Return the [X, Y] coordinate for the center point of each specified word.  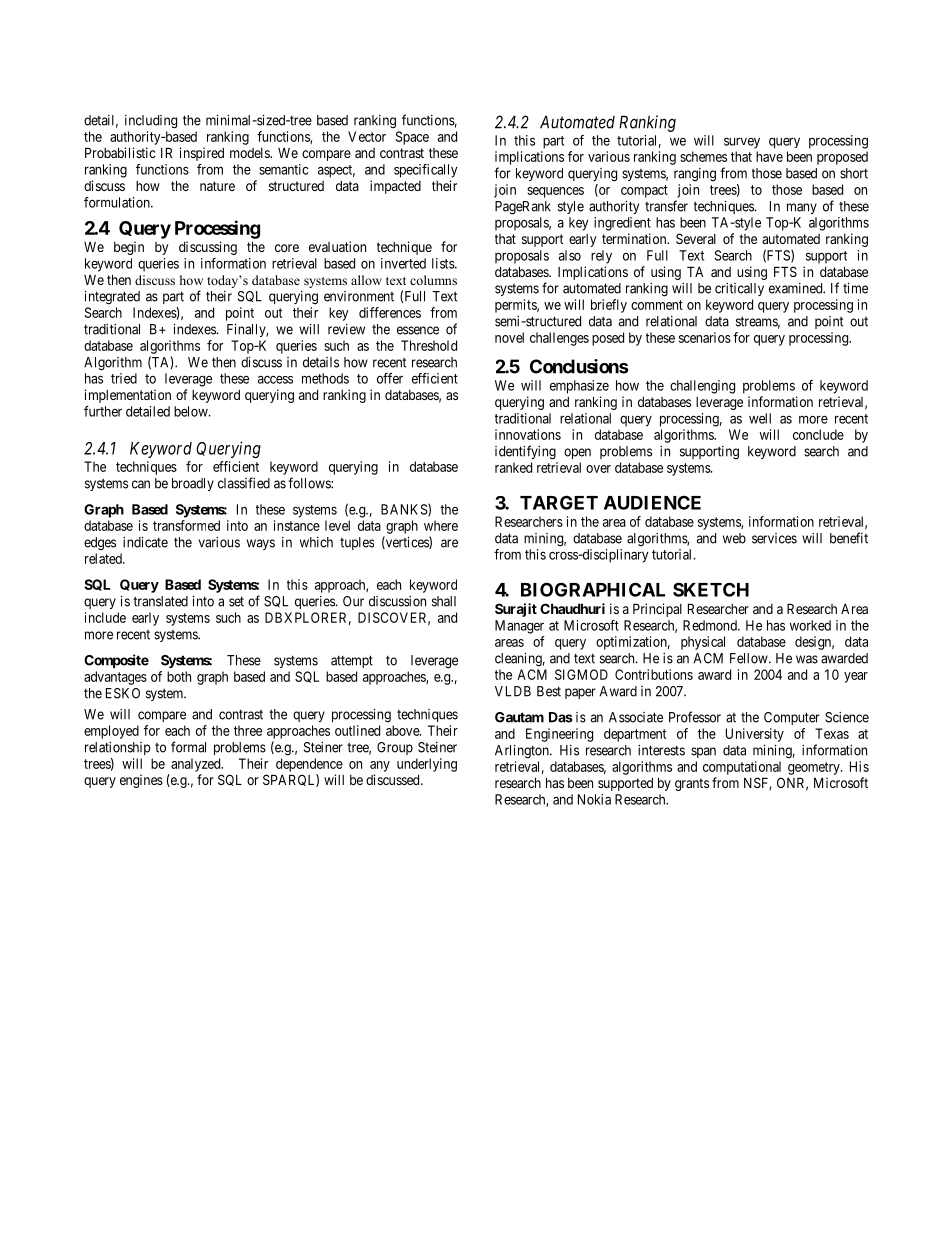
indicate [145, 542]
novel [509, 337]
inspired [202, 154]
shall [444, 601]
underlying [427, 765]
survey [742, 143]
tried [124, 378]
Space [412, 138]
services [774, 538]
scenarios [705, 337]
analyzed [197, 765]
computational [742, 768]
